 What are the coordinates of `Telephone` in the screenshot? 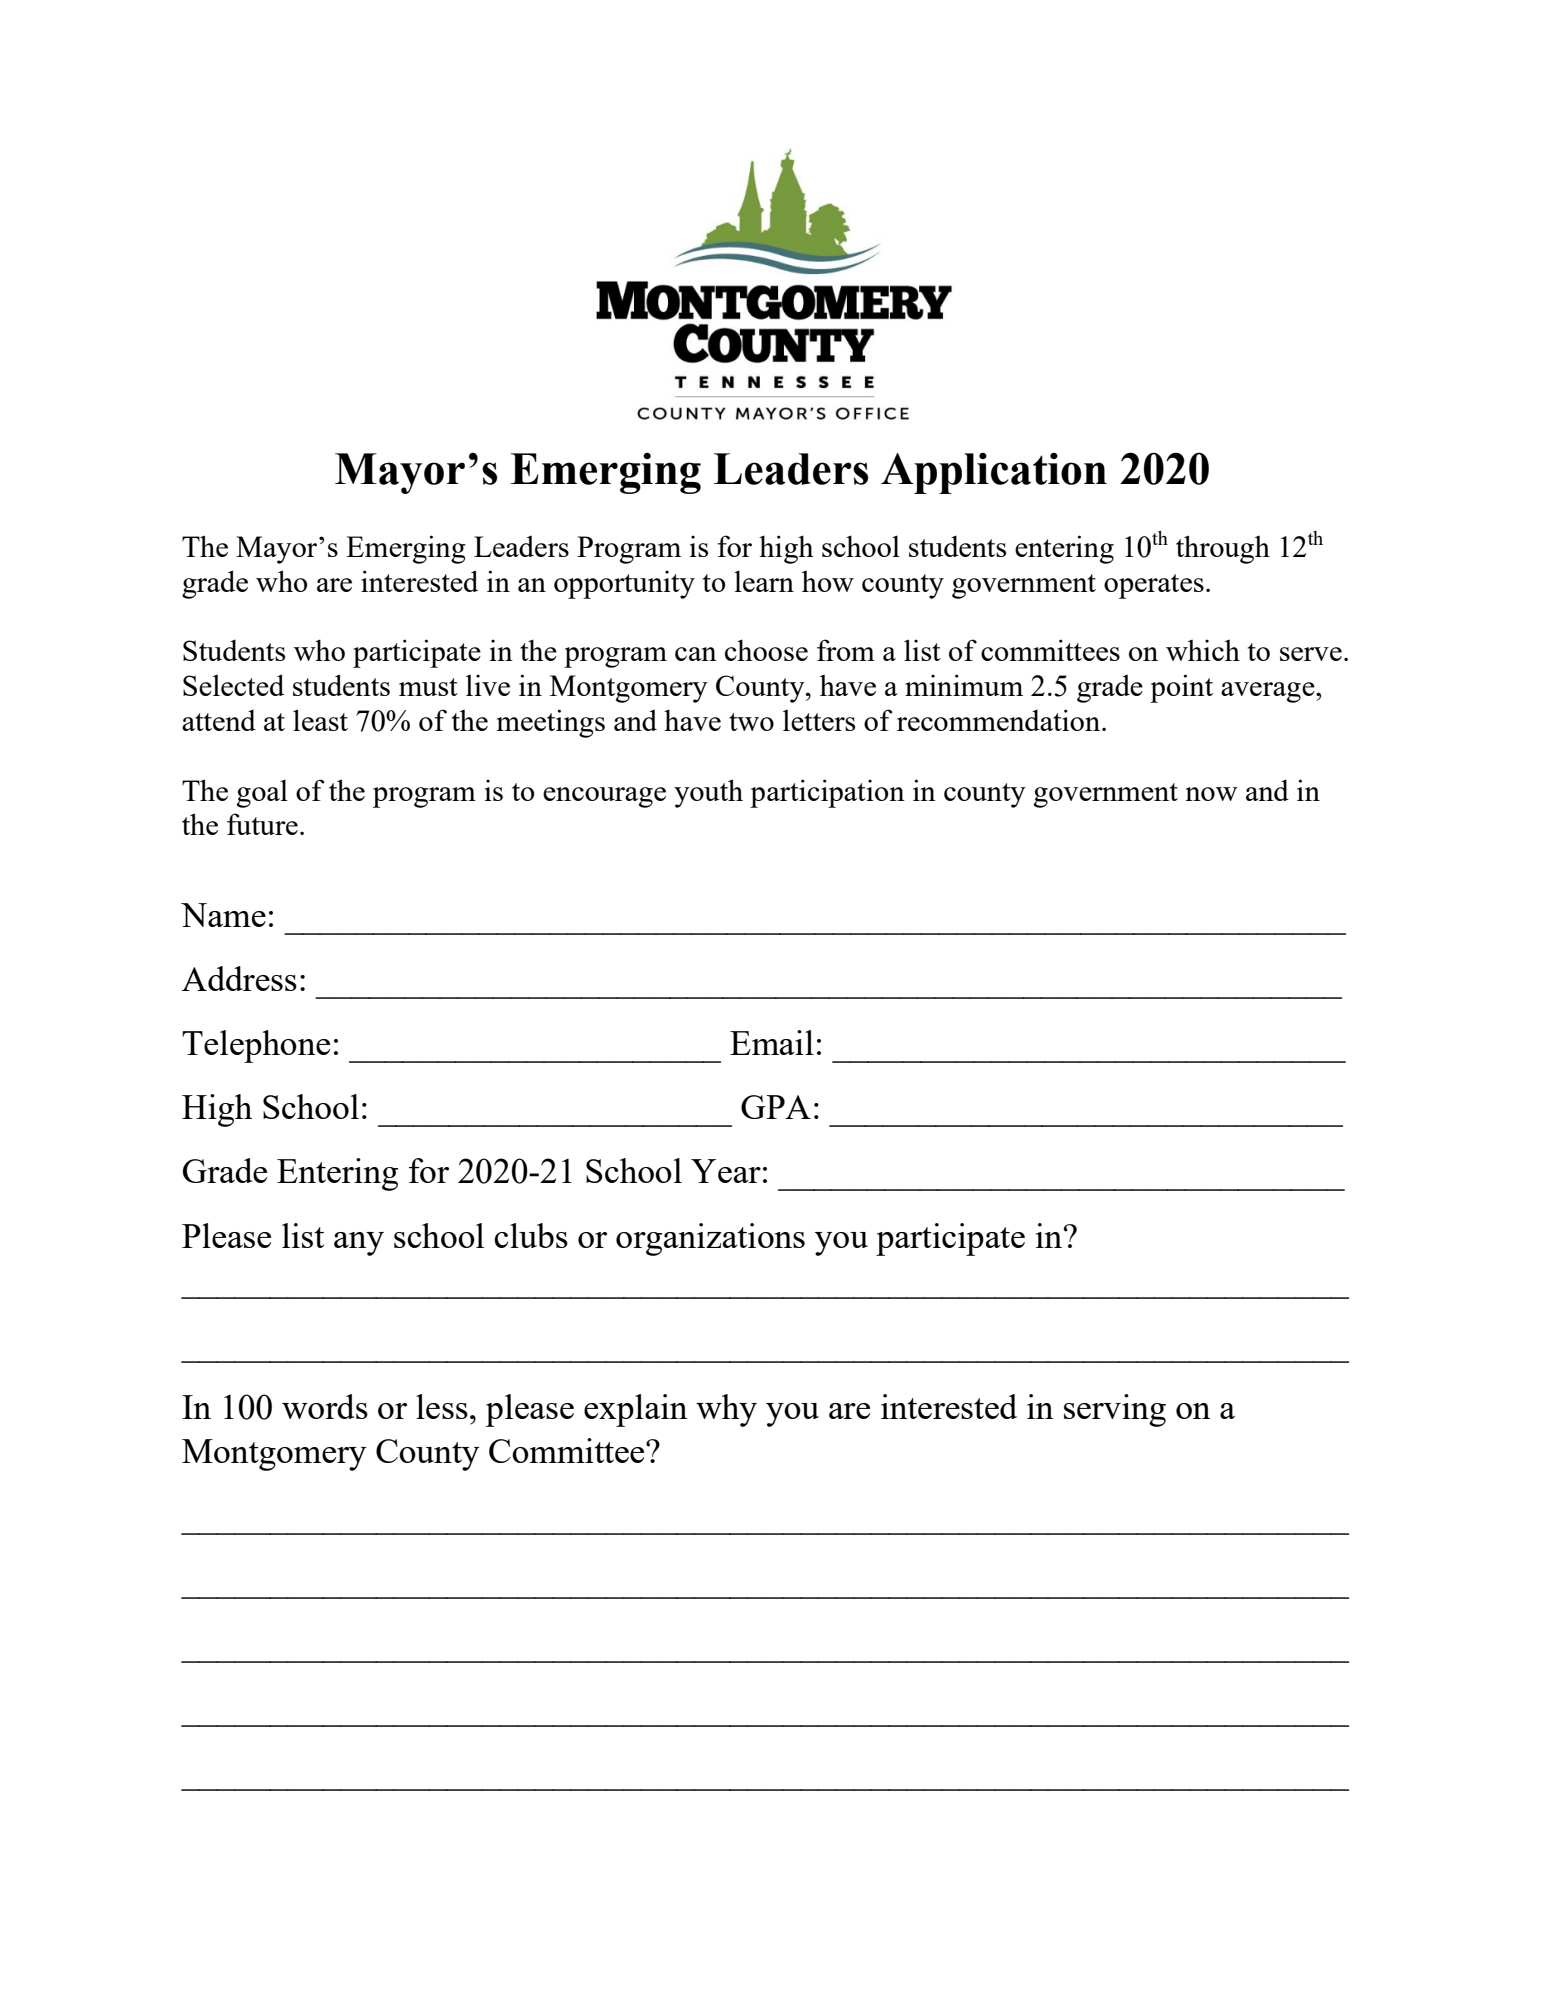 It's located at (256, 1046).
